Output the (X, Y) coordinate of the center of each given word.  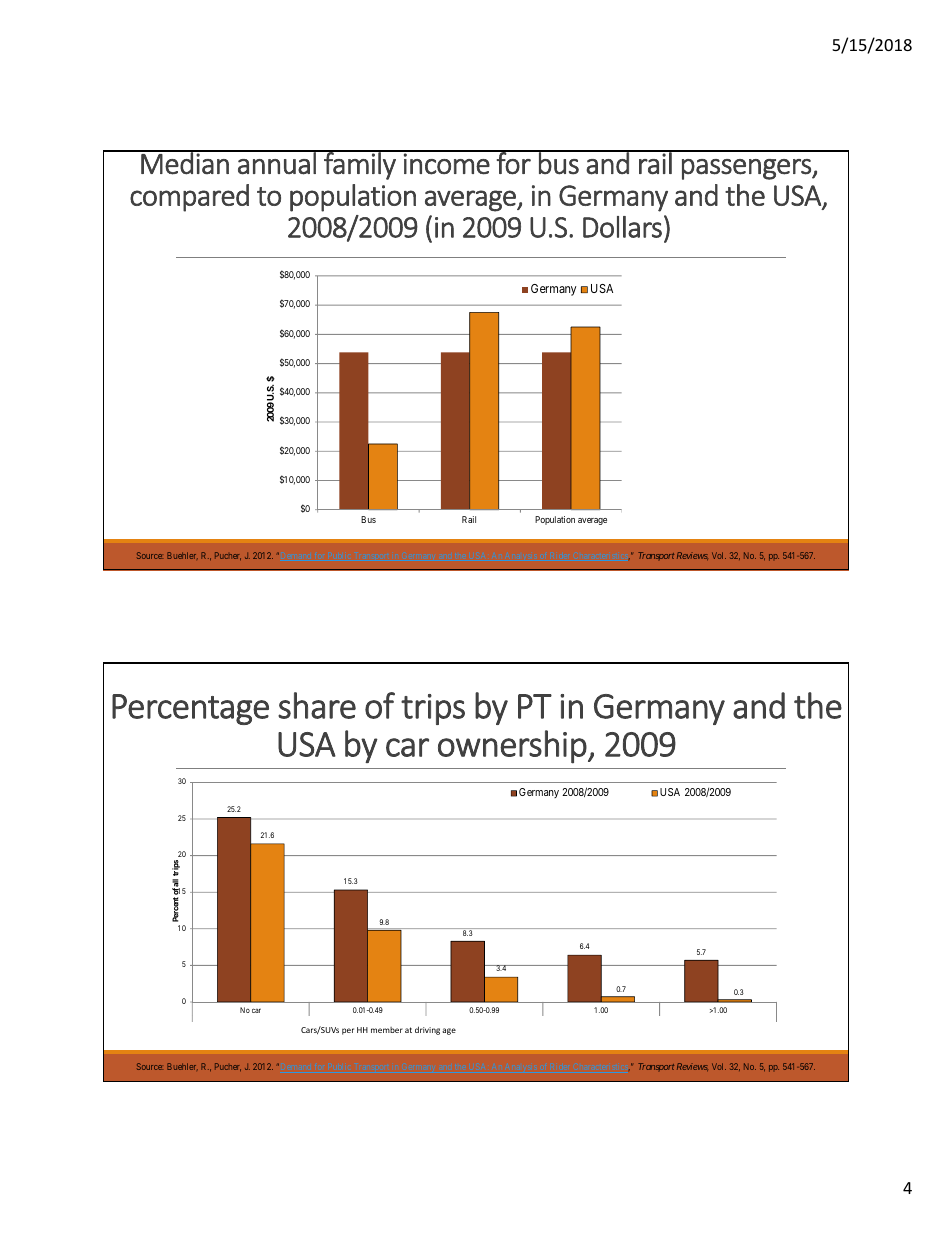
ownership (513, 747)
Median (185, 162)
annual (277, 162)
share (317, 705)
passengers (747, 169)
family (360, 165)
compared (189, 198)
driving (427, 1030)
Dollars (622, 227)
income (447, 163)
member (387, 1030)
